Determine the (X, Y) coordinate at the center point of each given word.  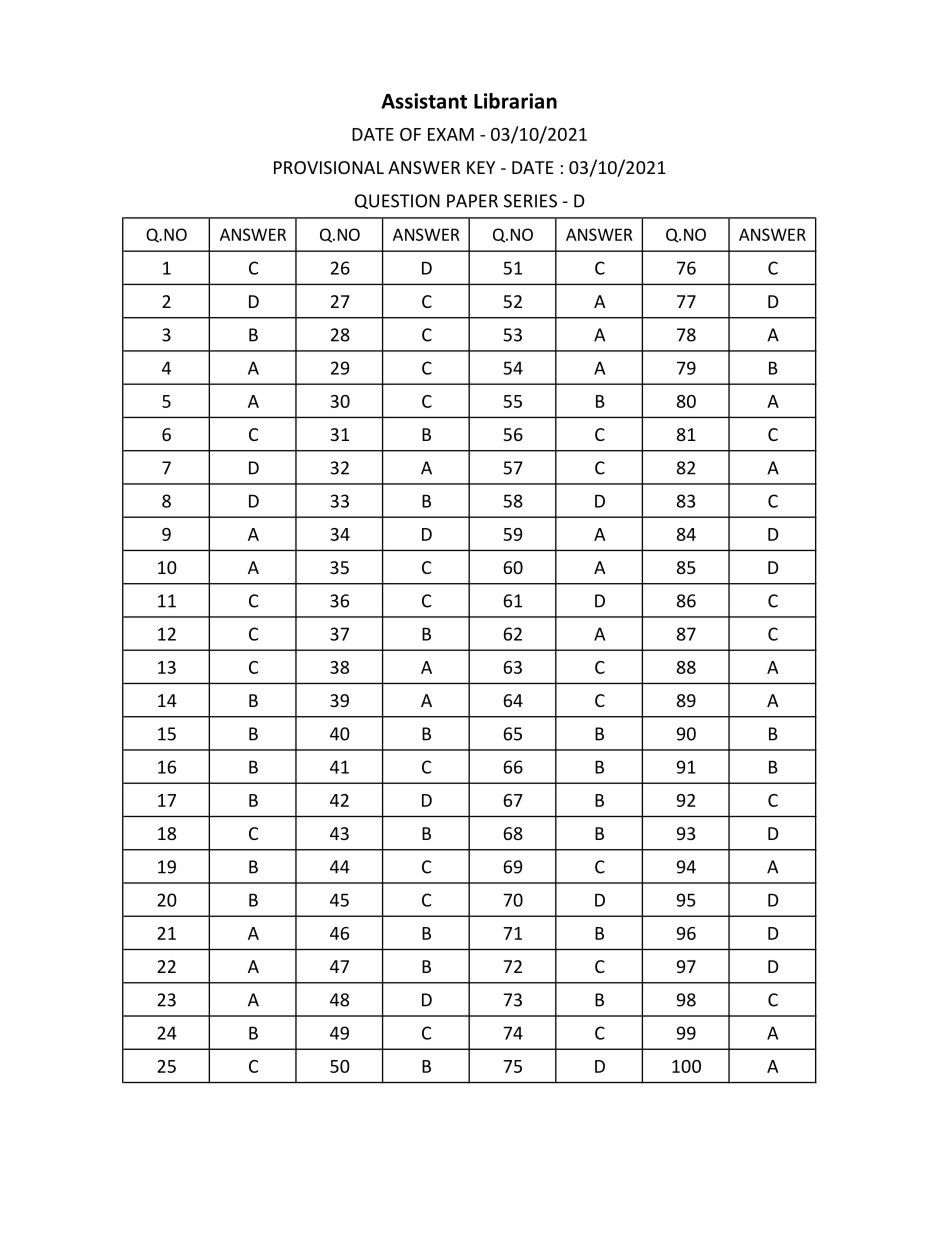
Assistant (424, 101)
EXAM (451, 134)
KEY (481, 167)
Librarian (515, 101)
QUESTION (397, 201)
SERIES (530, 201)
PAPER (472, 201)
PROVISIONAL (329, 167)
